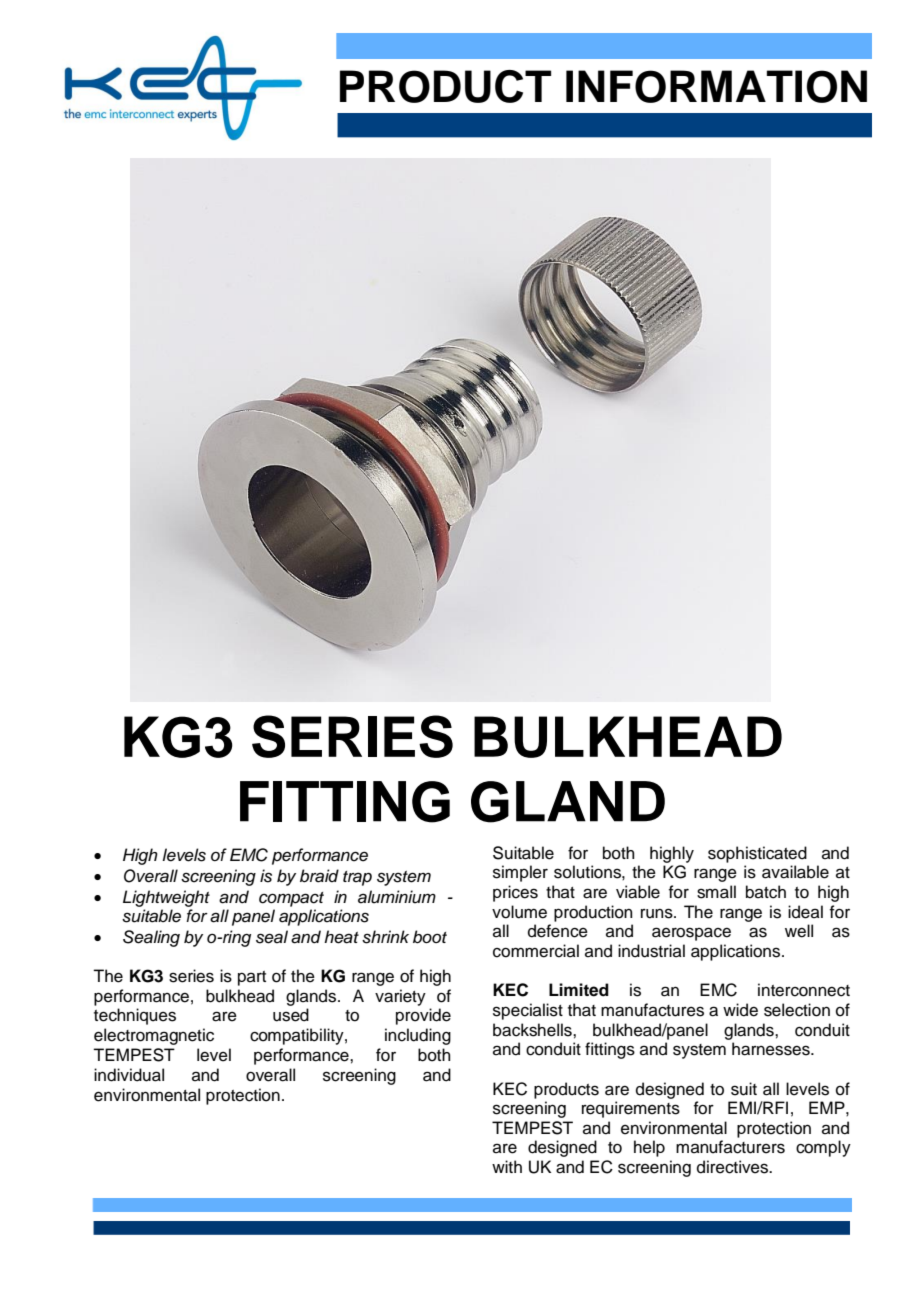 The height and width of the image is (1307, 924). Describe the element at coordinates (716, 86) in the image. I see `INFORMATION` at that location.
